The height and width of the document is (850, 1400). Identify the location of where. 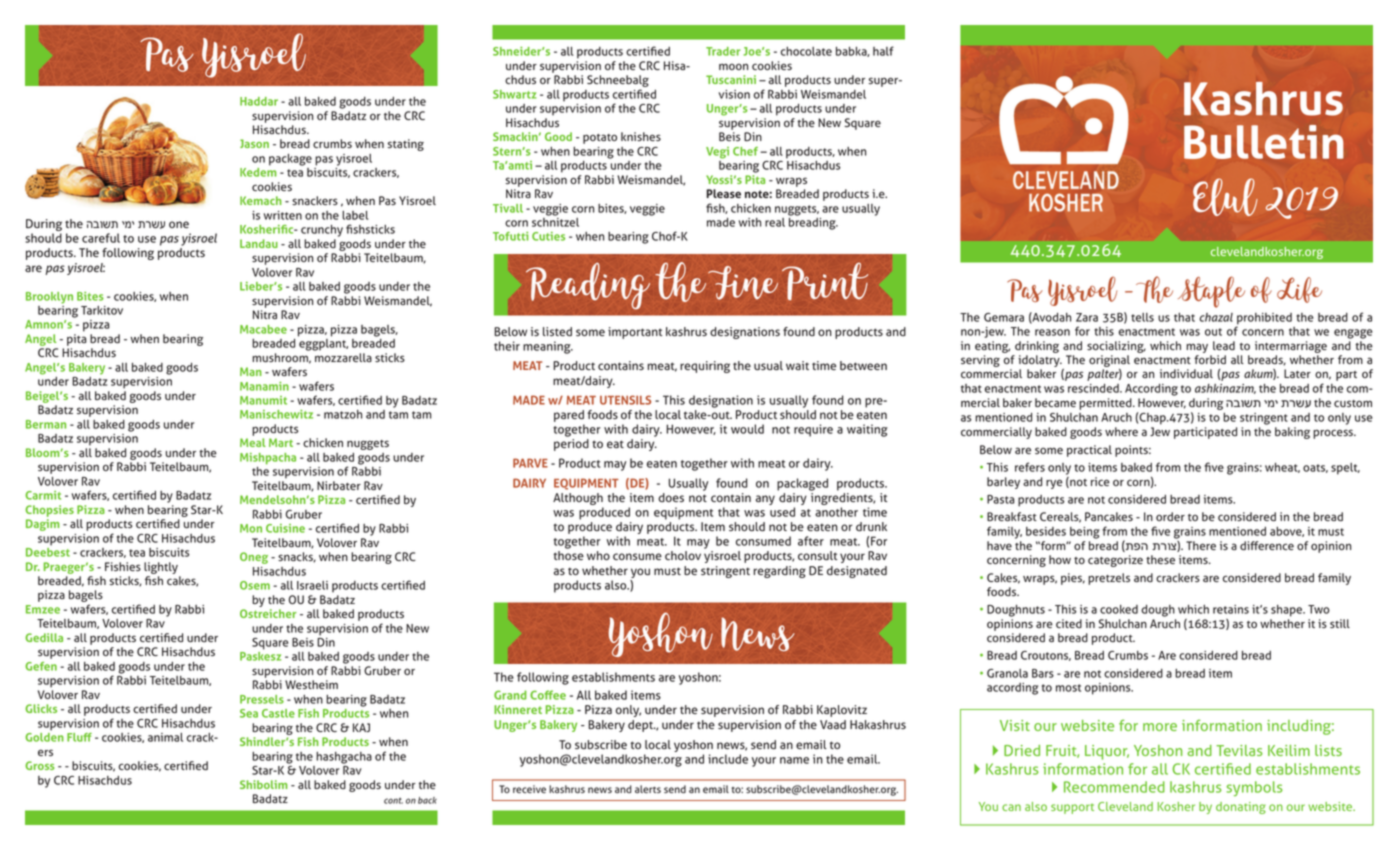
(1121, 431).
